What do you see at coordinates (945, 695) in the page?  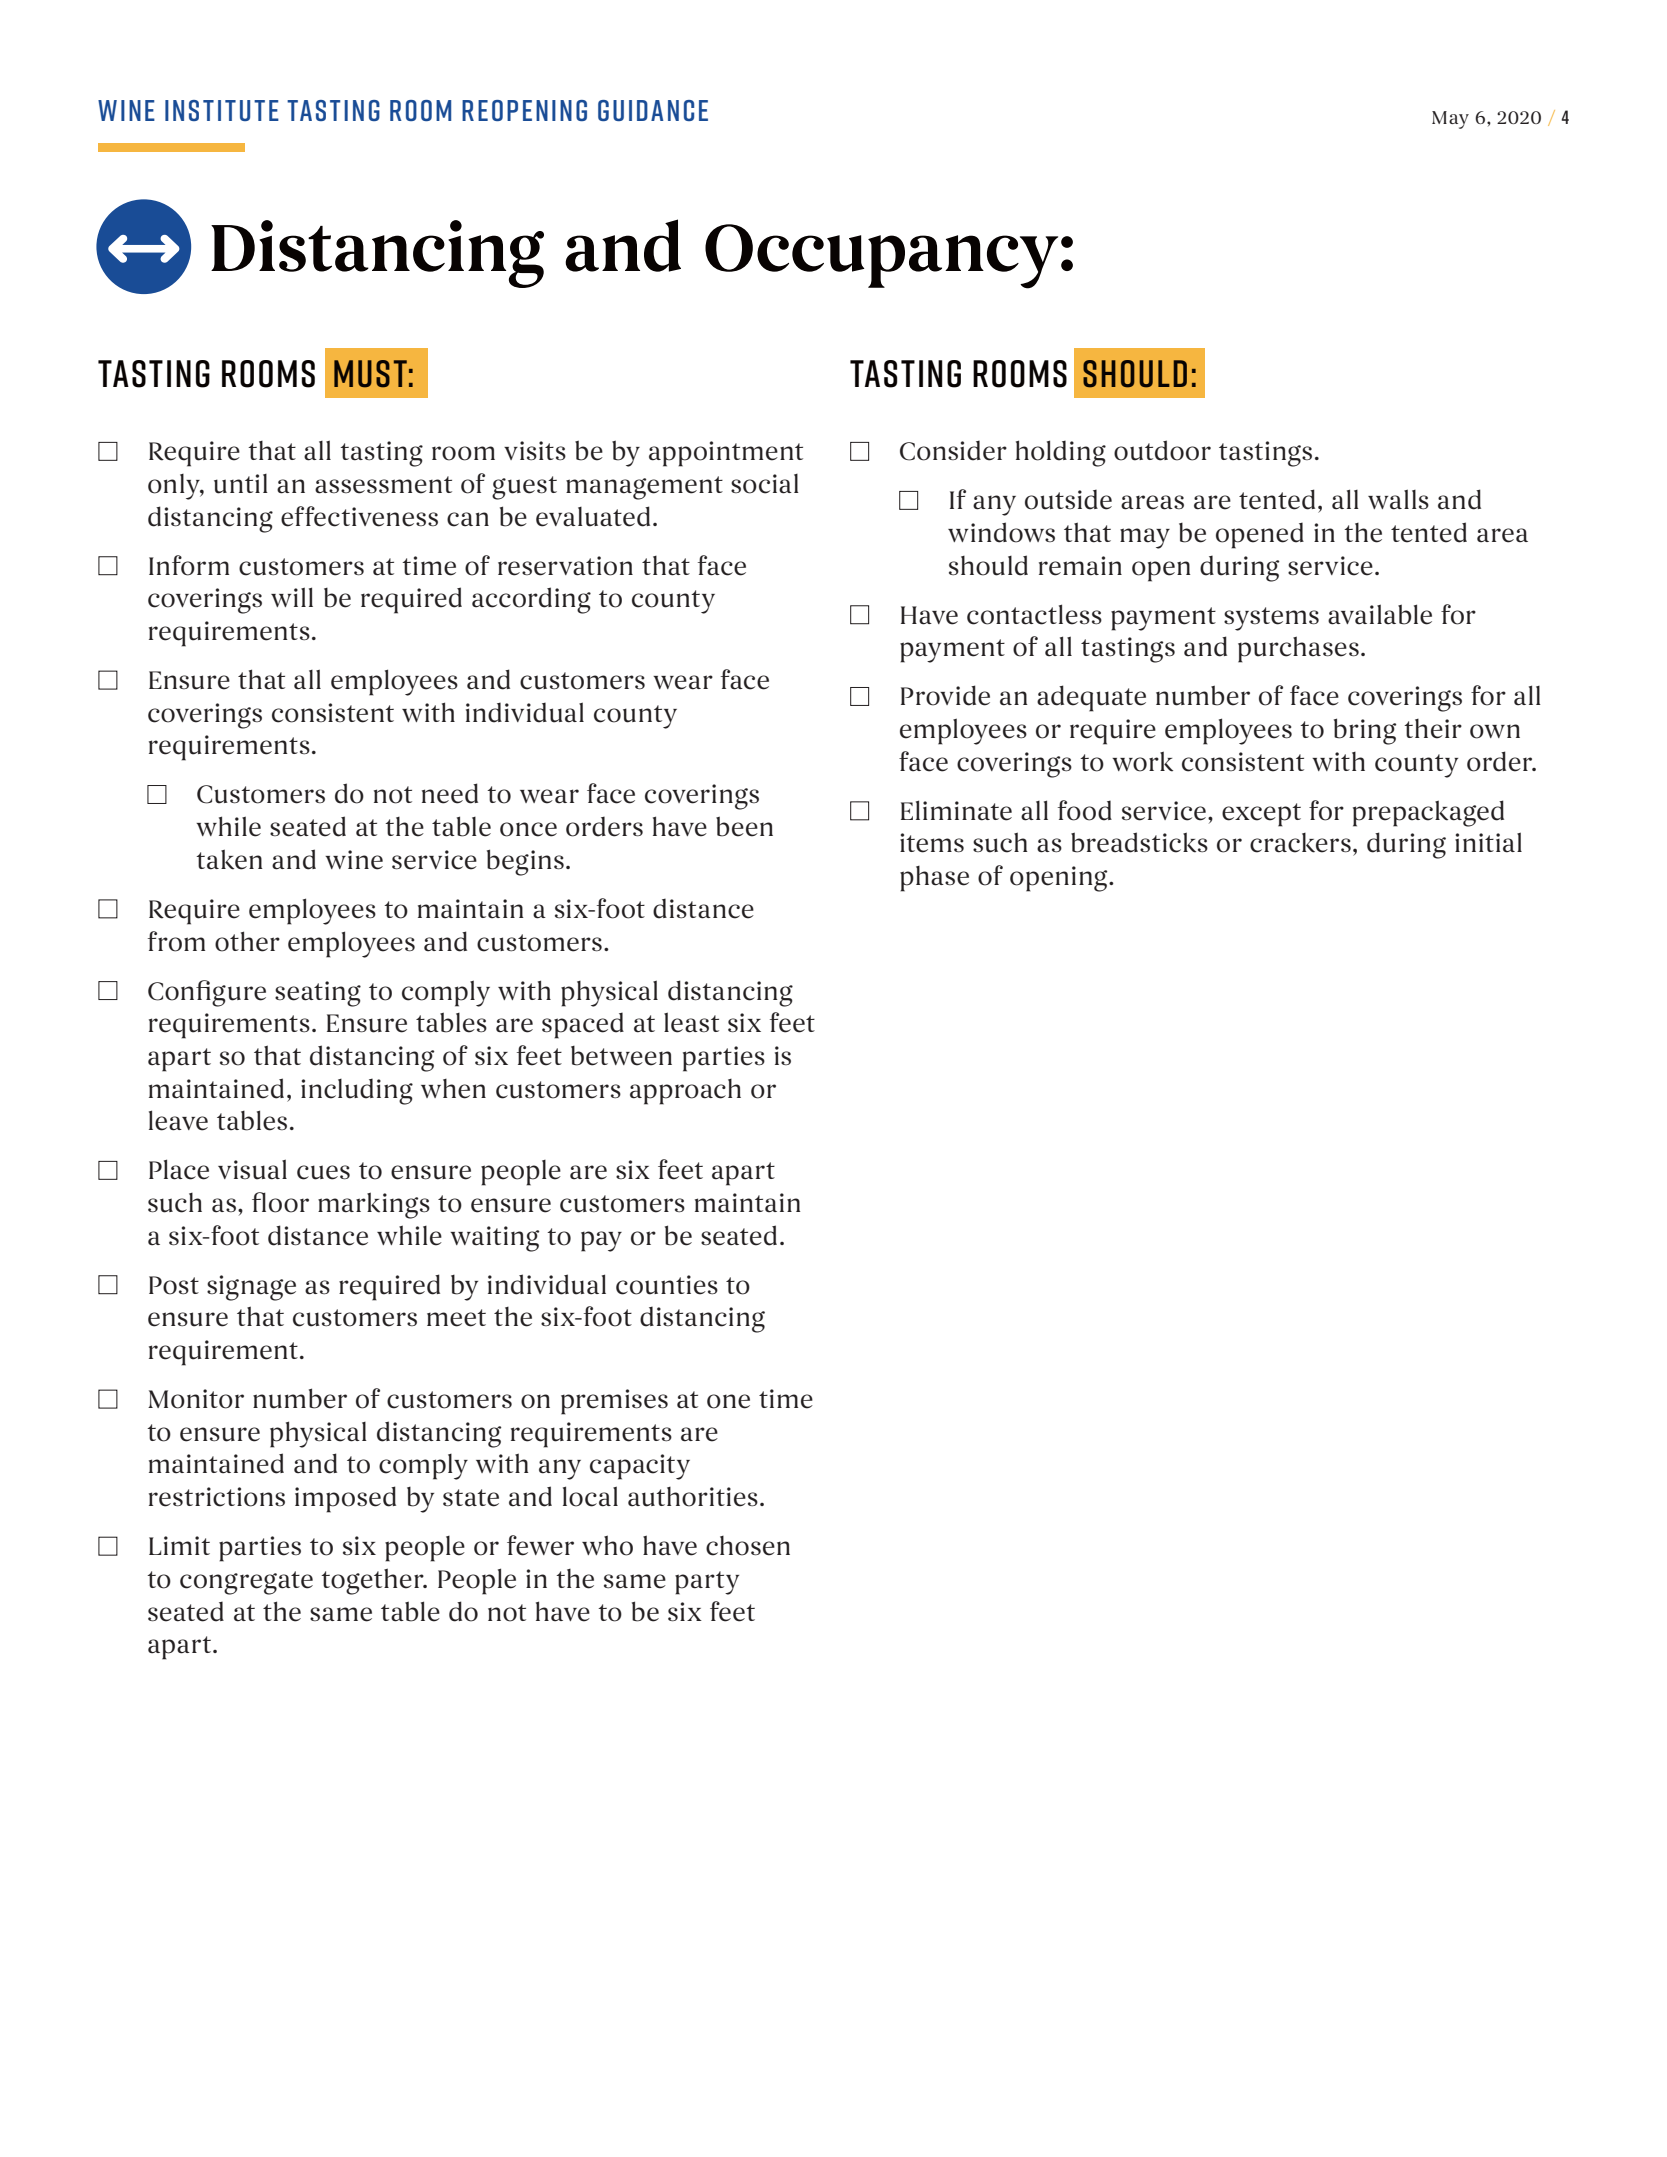 I see `Provide` at bounding box center [945, 695].
